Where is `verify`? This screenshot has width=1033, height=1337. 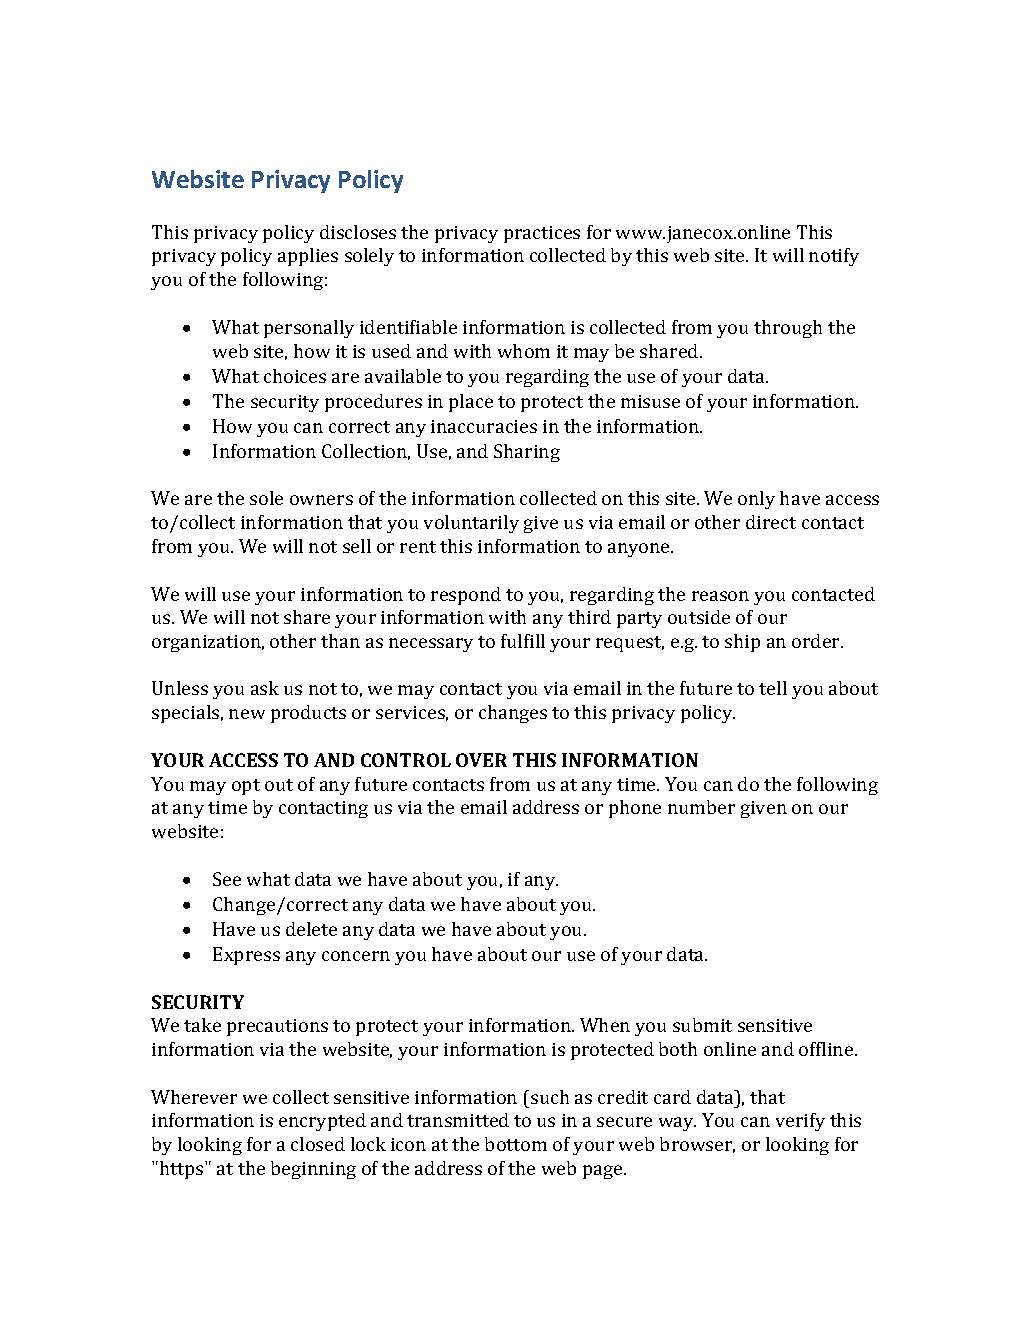
verify is located at coordinates (800, 1122).
